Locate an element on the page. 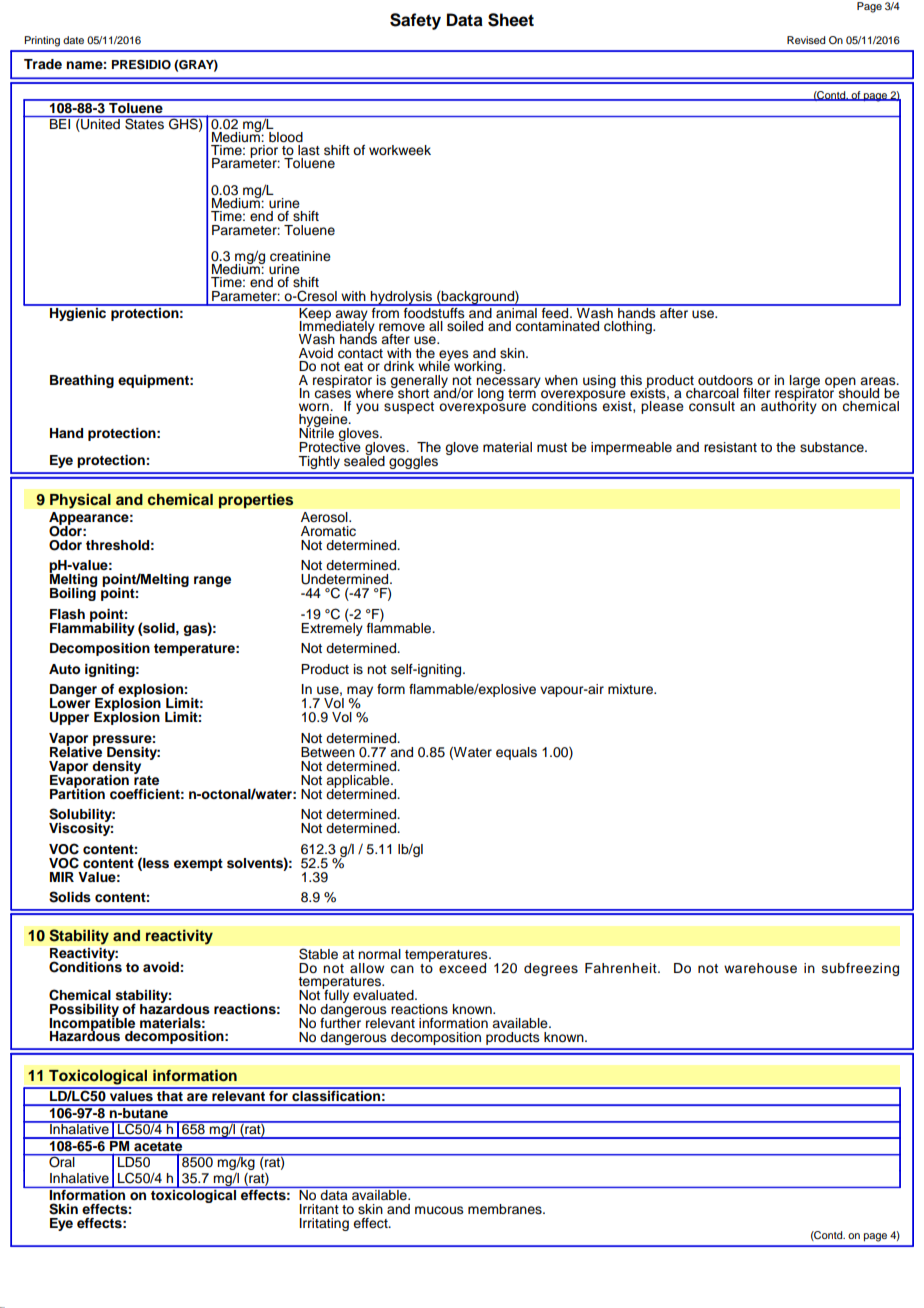  Oral is located at coordinates (62, 1161).
